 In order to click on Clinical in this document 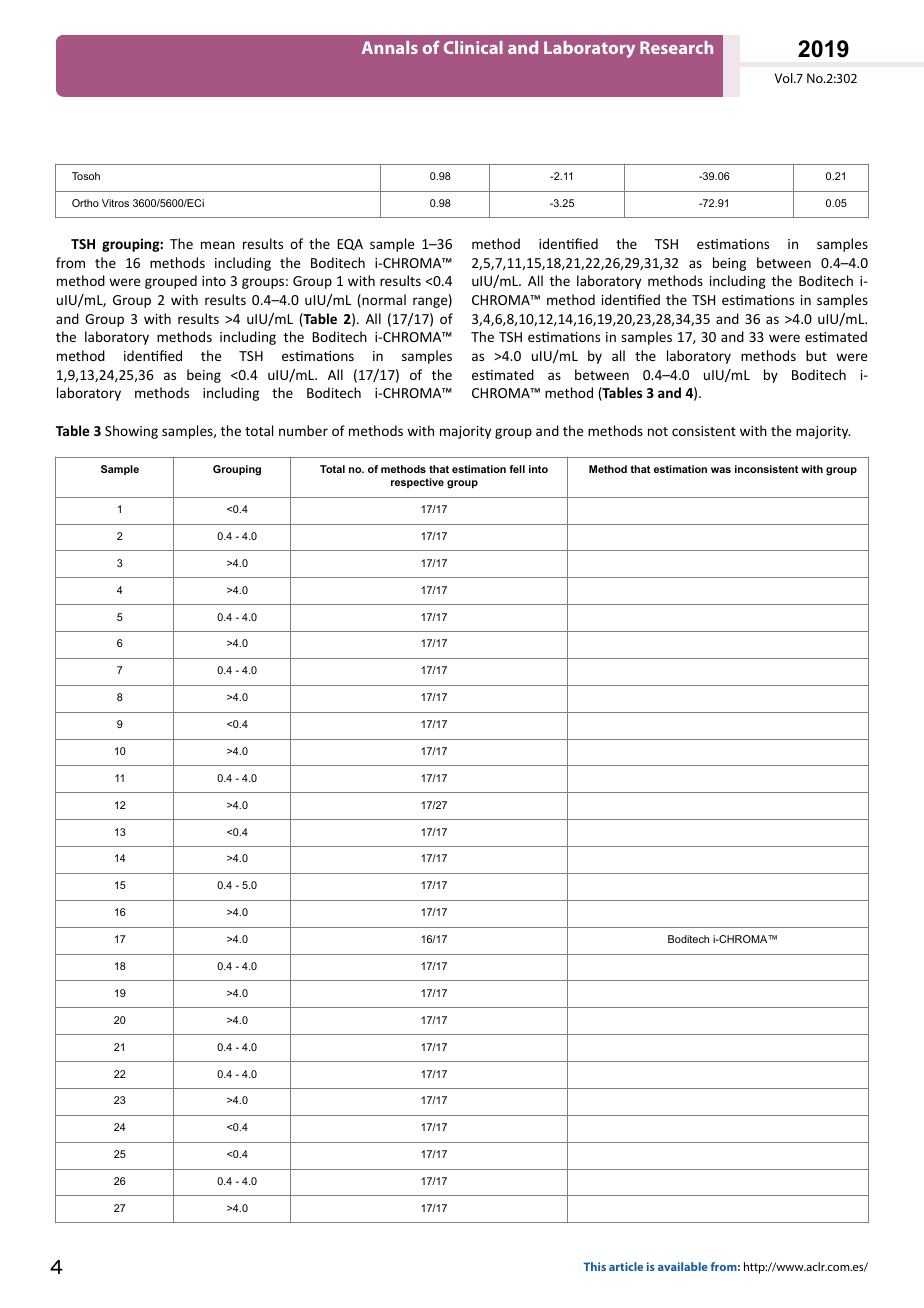, I will do `click(473, 47)`.
